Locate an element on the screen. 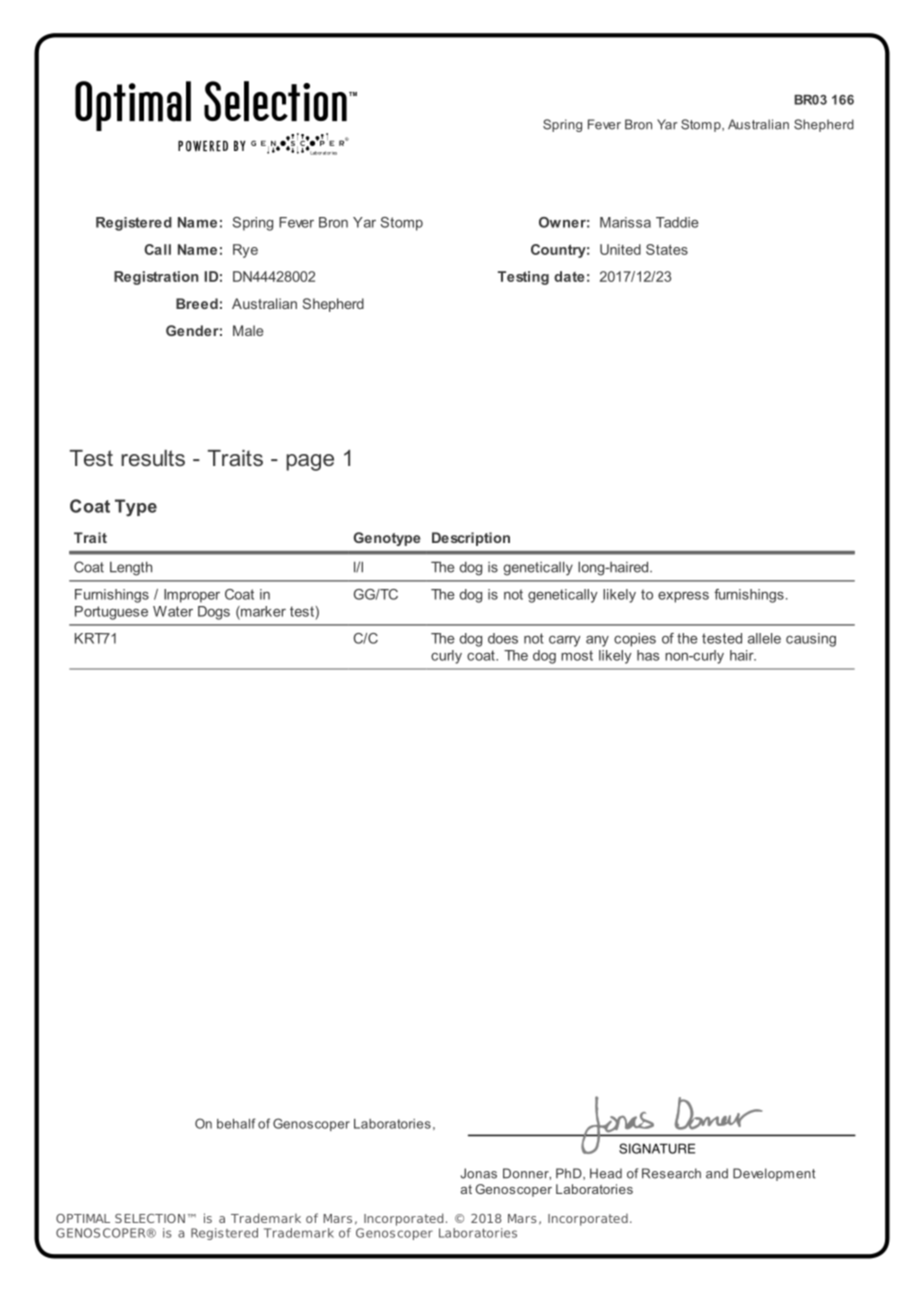 The height and width of the screenshot is (1308, 924). does is located at coordinates (503, 638).
